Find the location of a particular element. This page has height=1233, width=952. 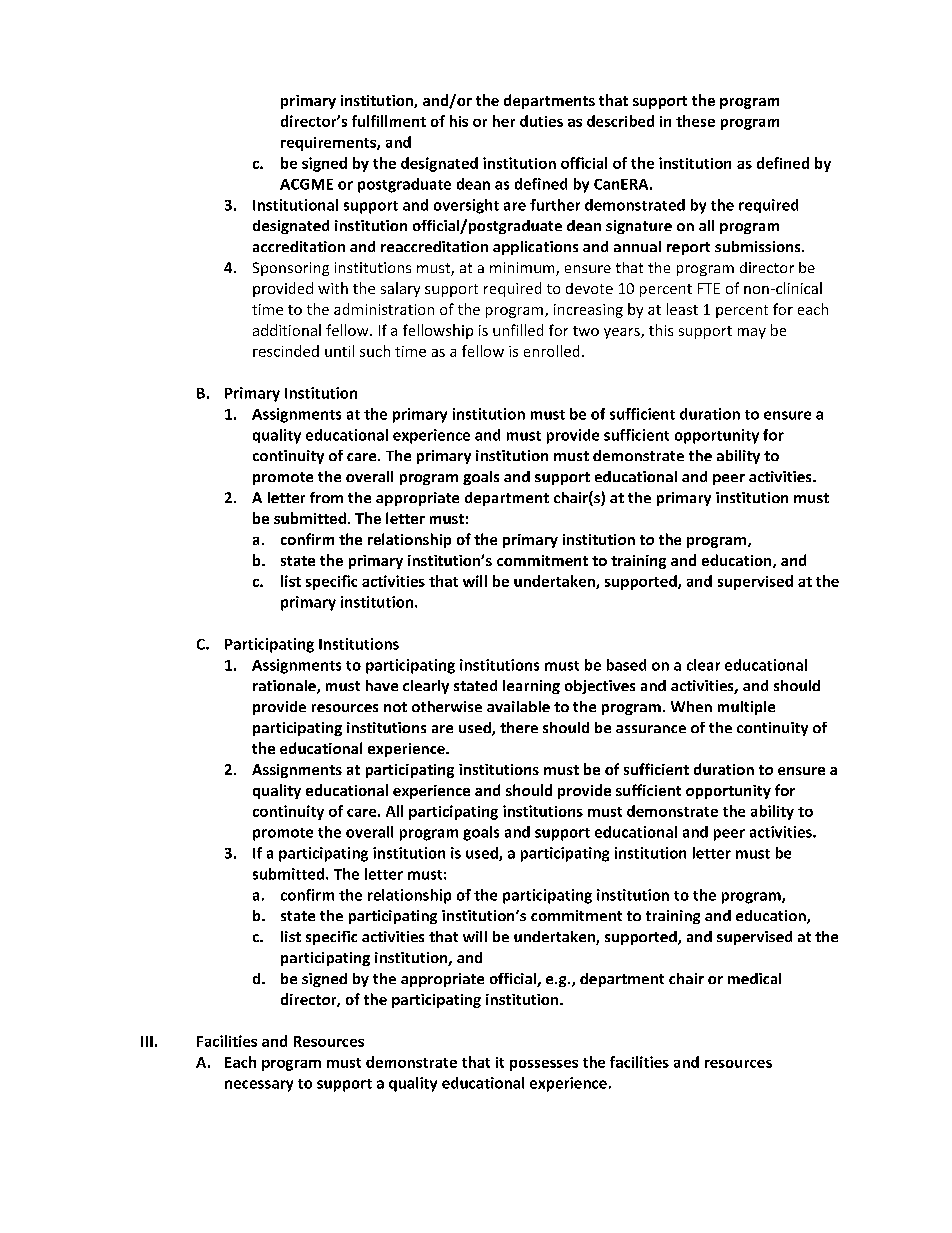

such is located at coordinates (375, 351).
